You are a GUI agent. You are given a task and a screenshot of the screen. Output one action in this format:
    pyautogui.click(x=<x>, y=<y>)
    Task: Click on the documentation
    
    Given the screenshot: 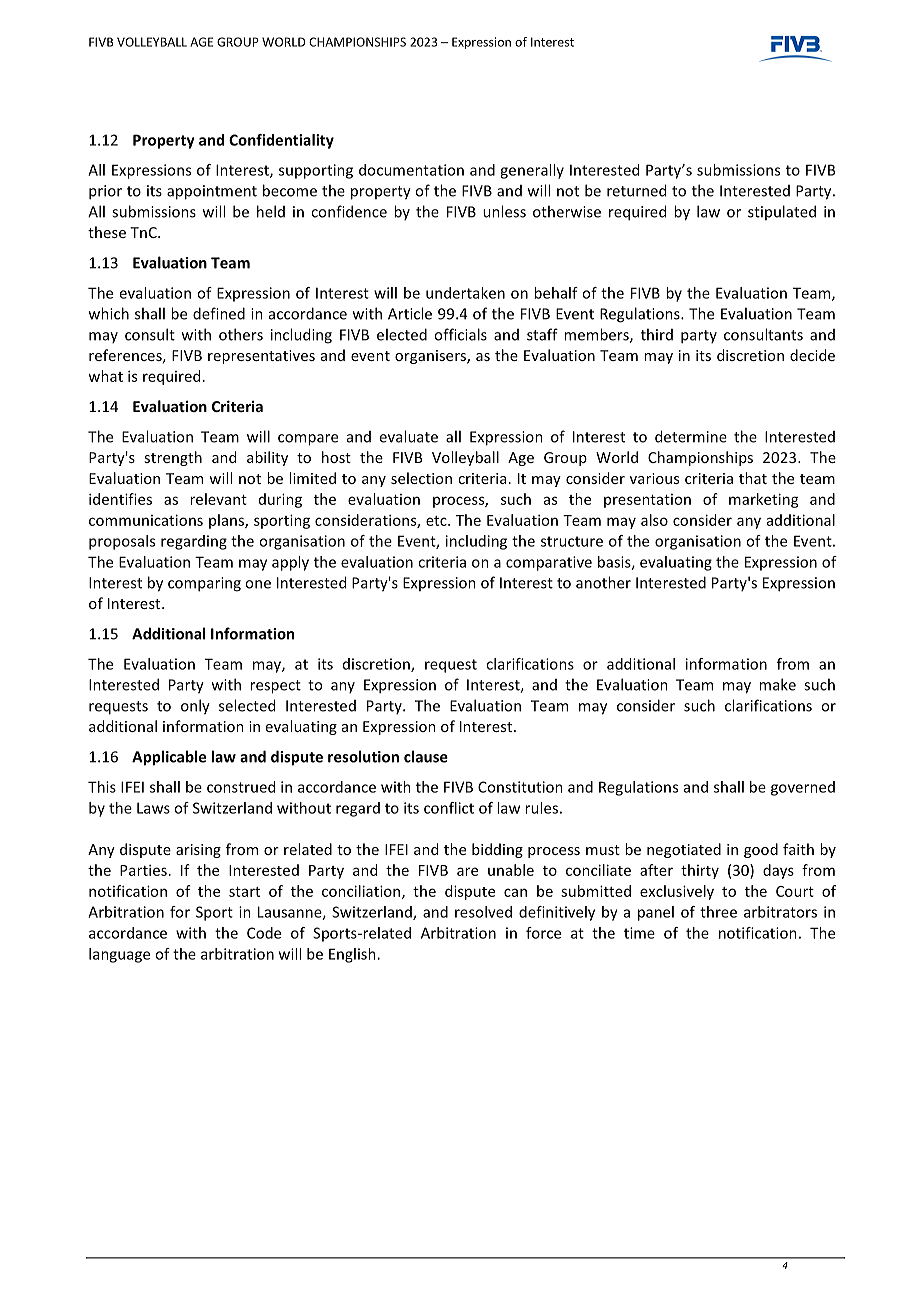 What is the action you would take?
    pyautogui.click(x=411, y=170)
